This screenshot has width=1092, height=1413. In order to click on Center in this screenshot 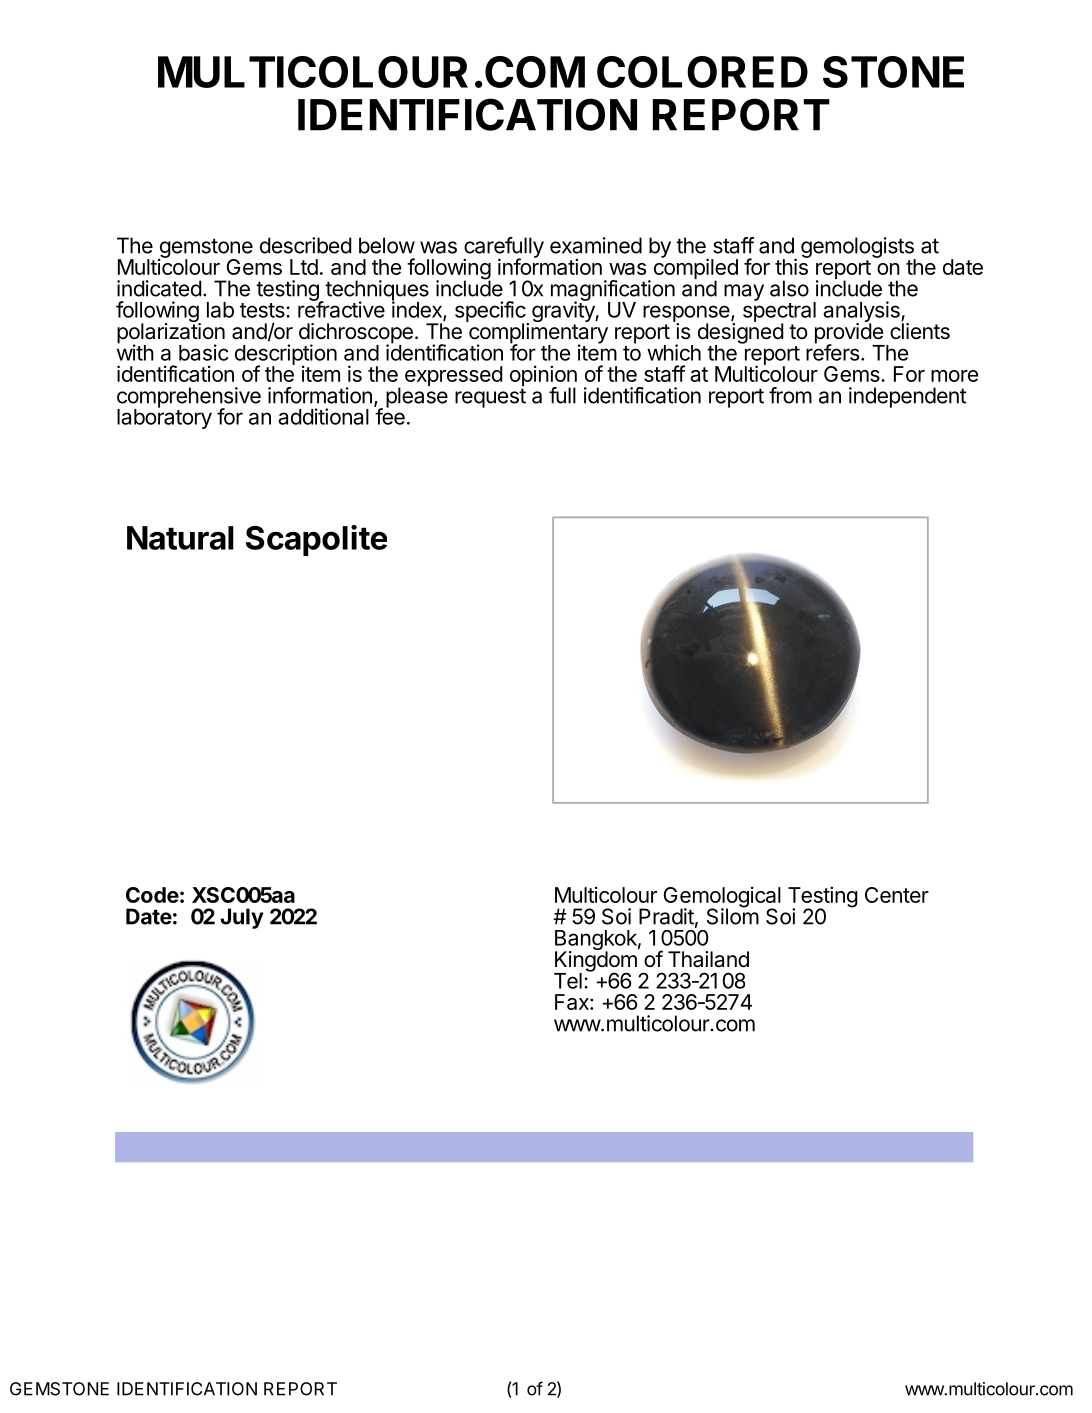, I will do `click(897, 895)`.
